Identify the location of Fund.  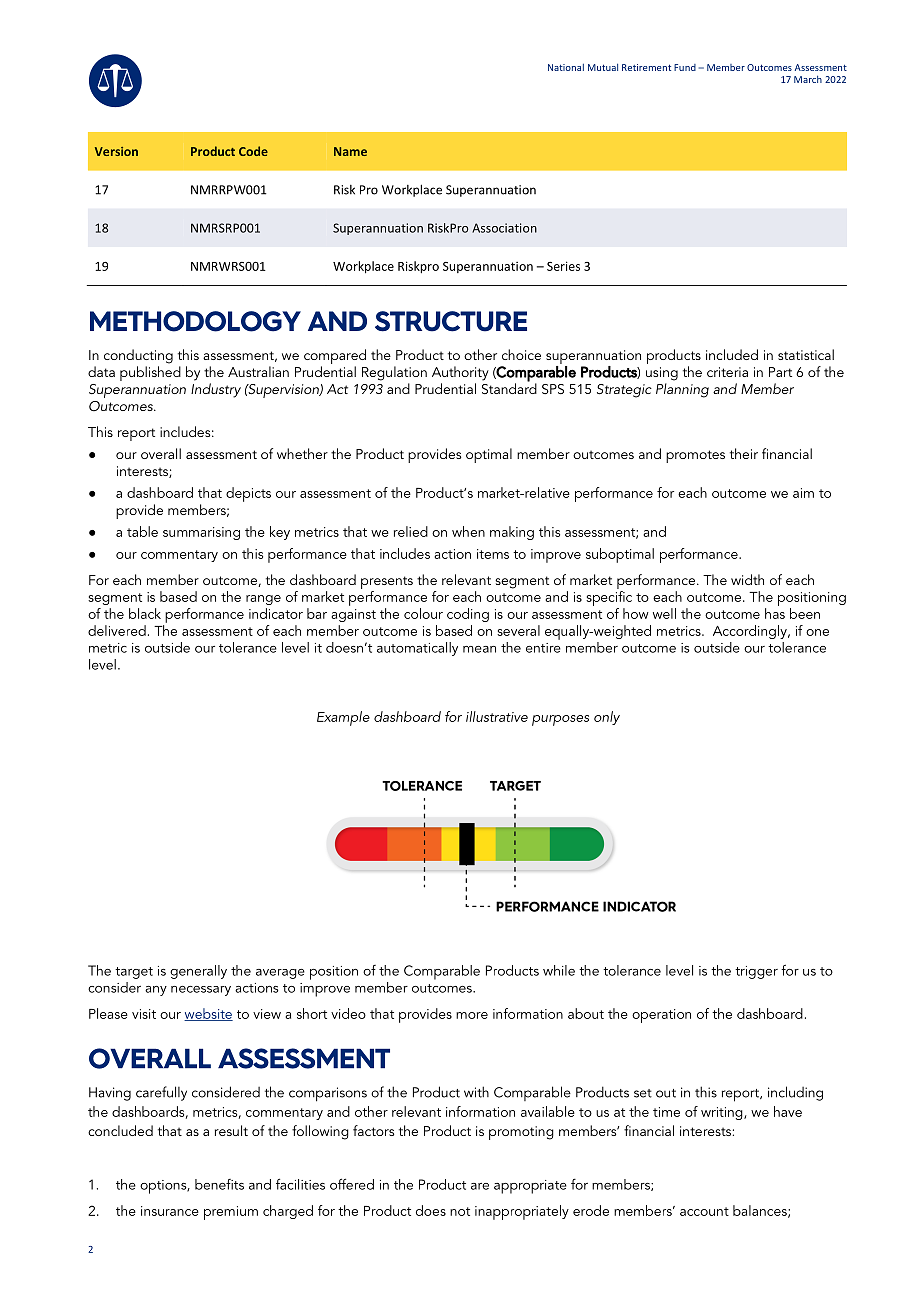
(685, 67).
